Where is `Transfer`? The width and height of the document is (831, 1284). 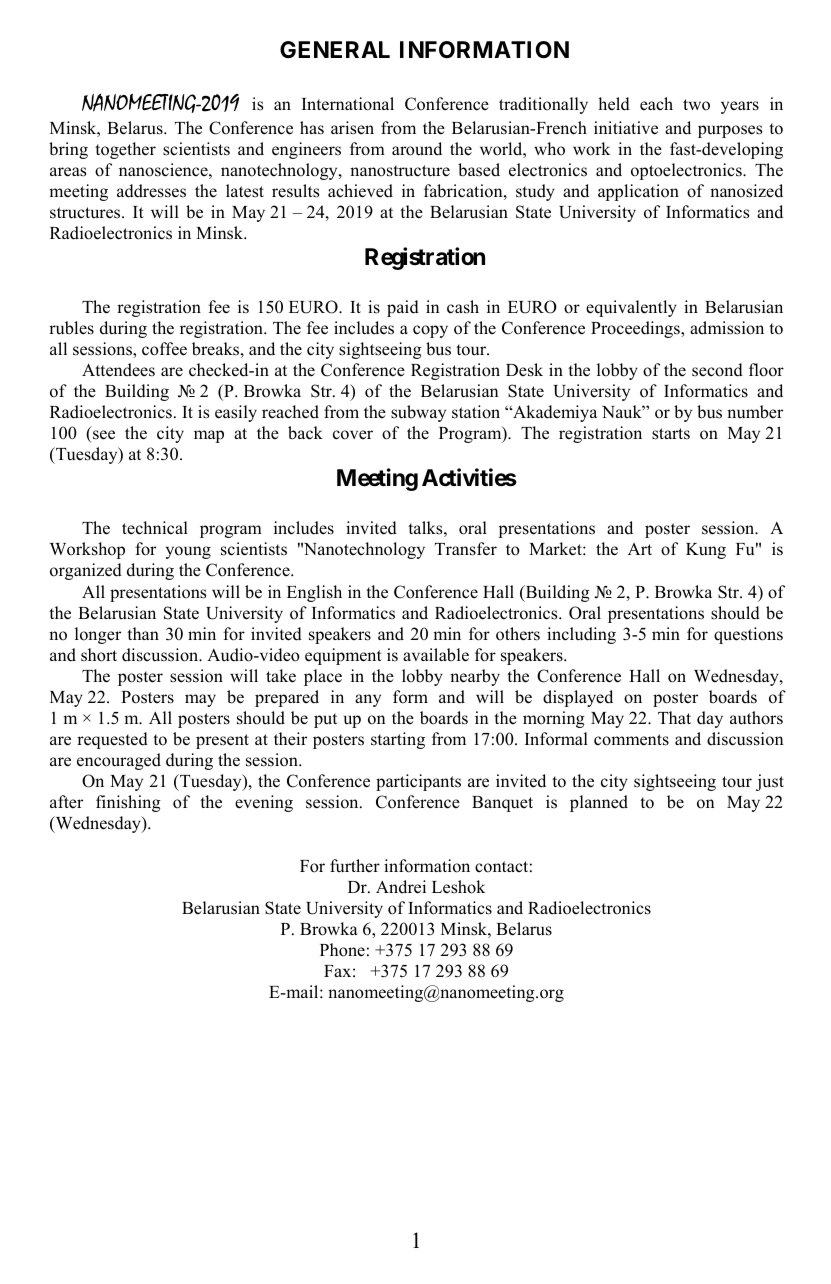
Transfer is located at coordinates (466, 549).
